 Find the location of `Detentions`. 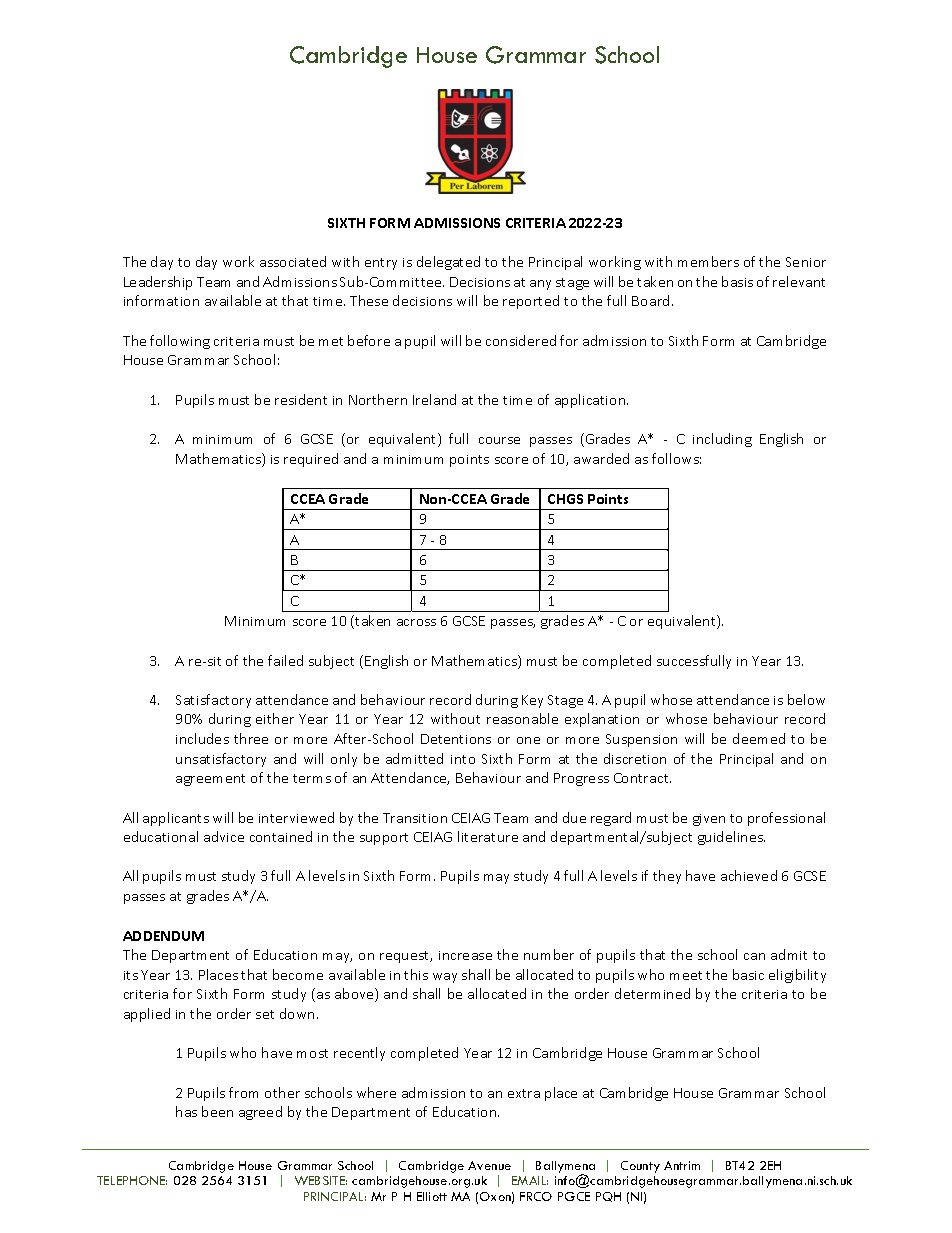

Detentions is located at coordinates (456, 739).
